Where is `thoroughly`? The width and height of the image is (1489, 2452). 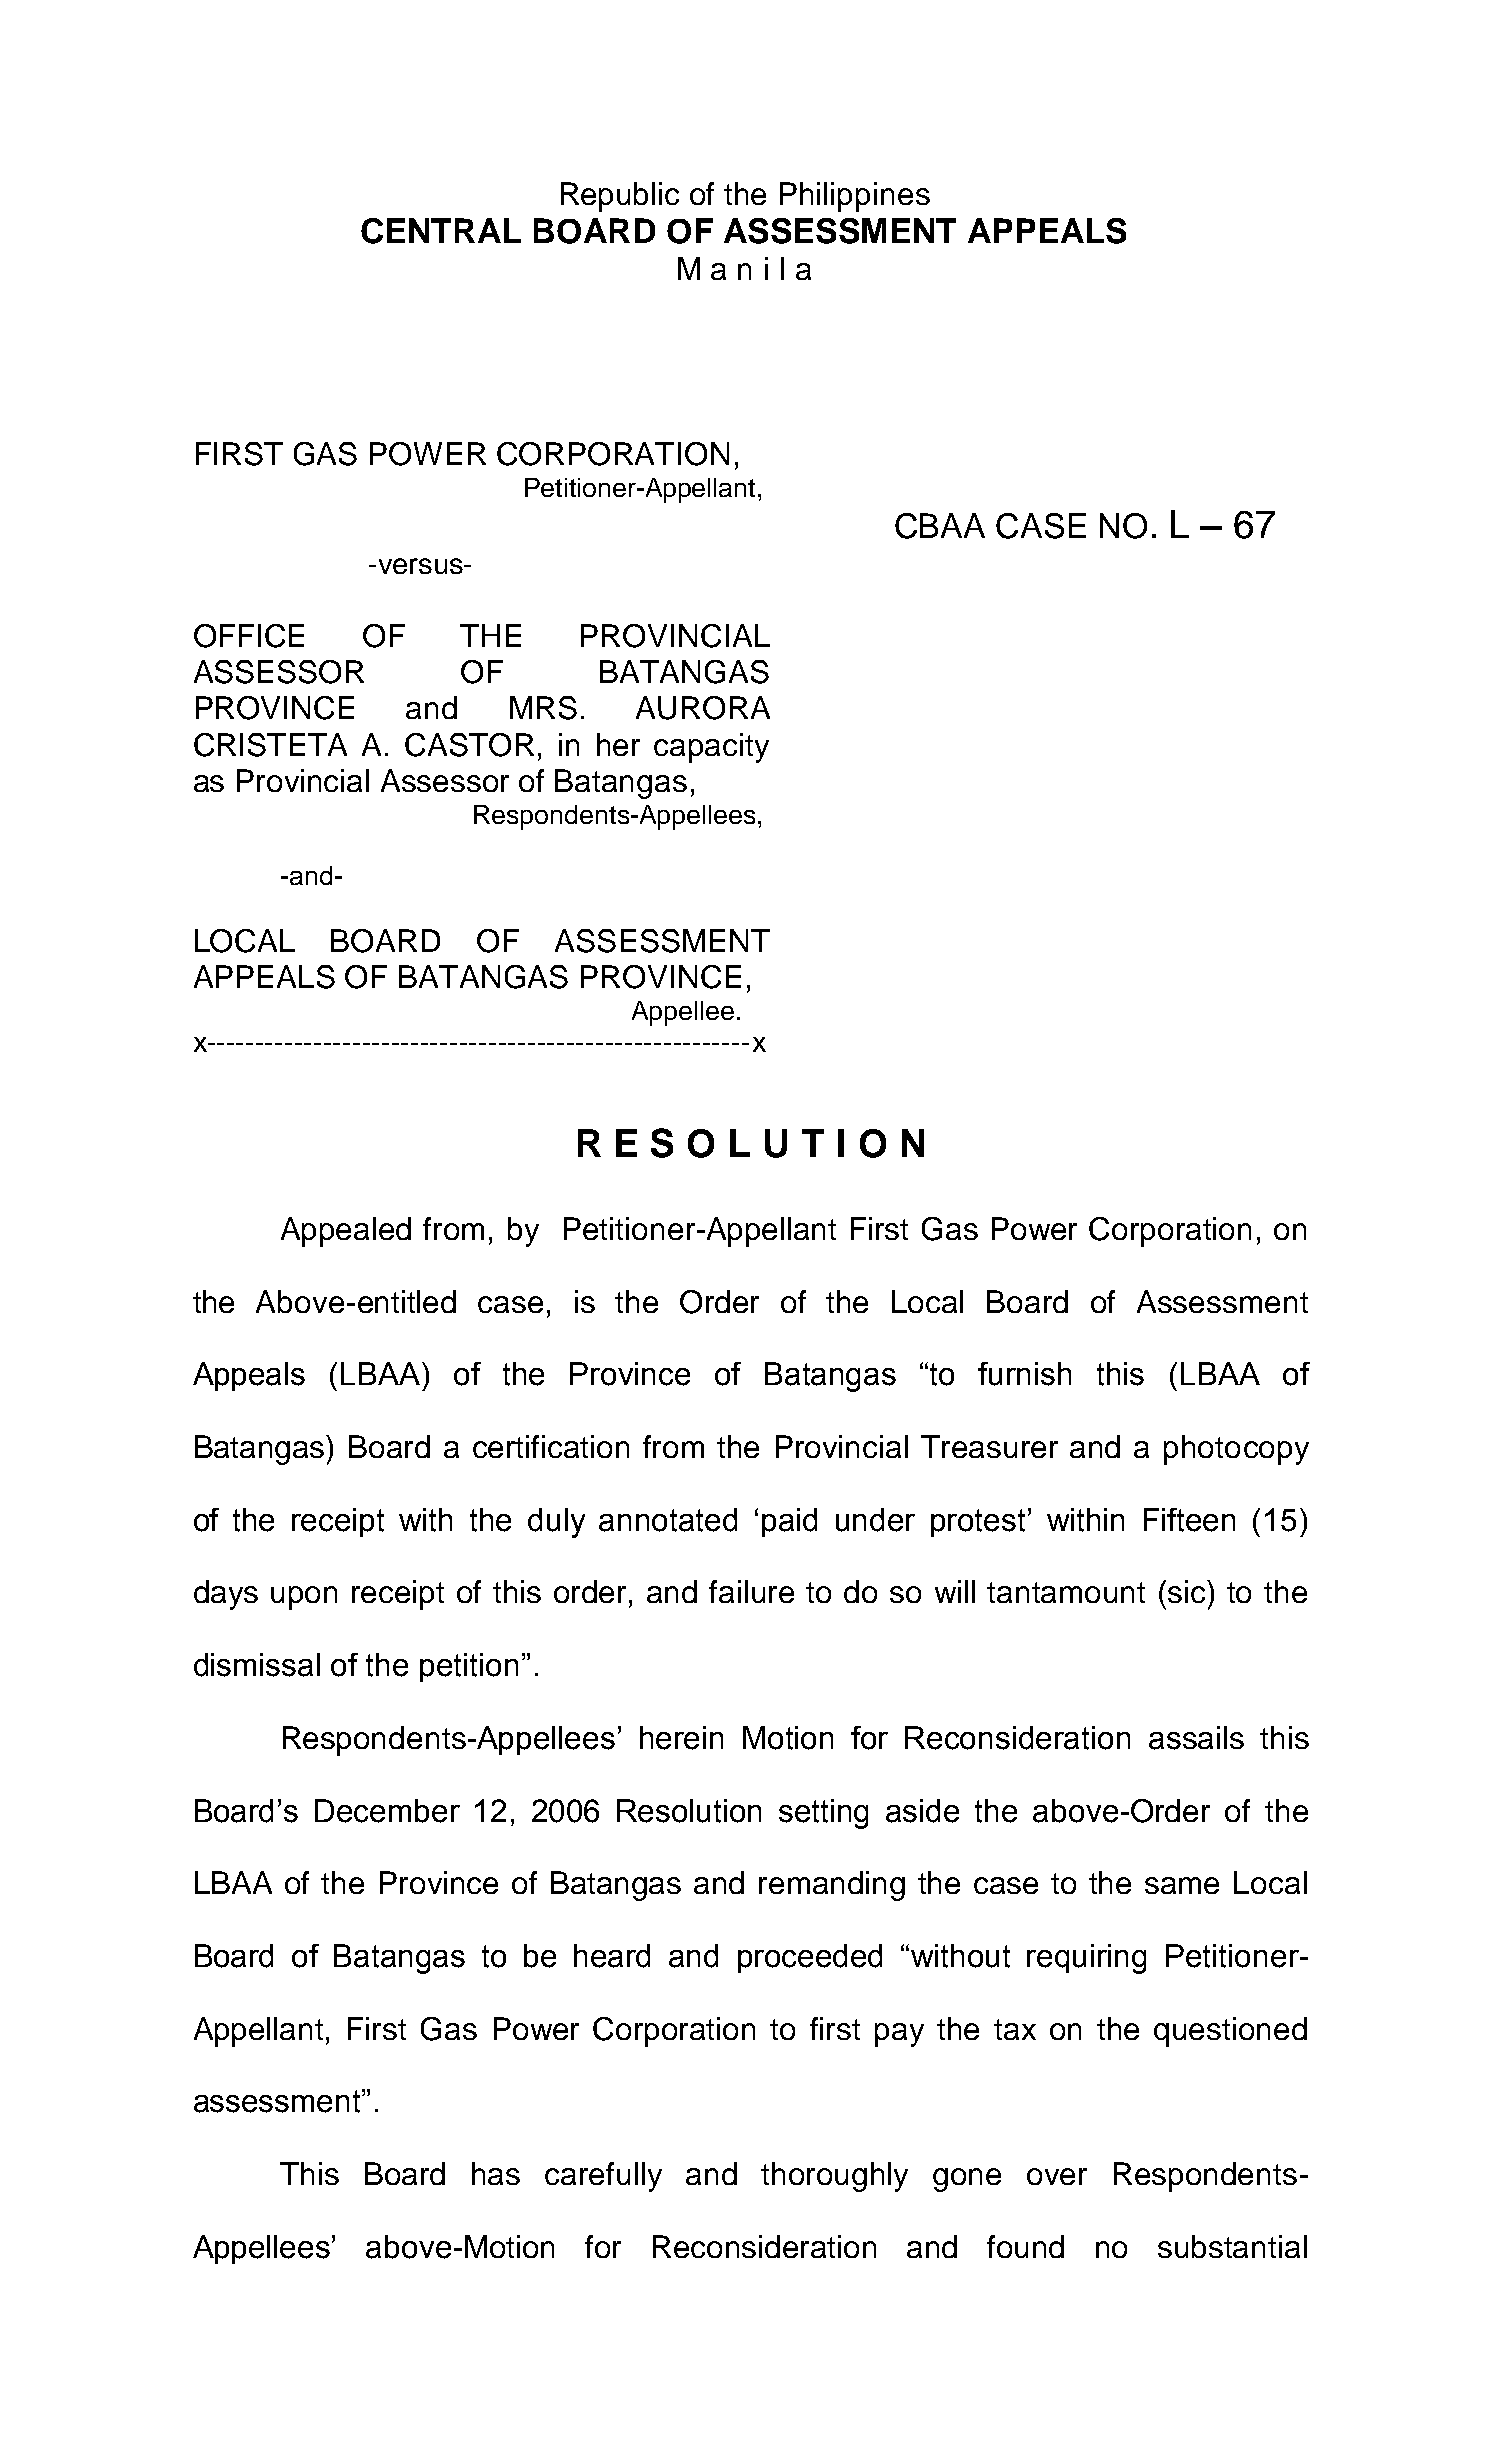 thoroughly is located at coordinates (834, 2177).
